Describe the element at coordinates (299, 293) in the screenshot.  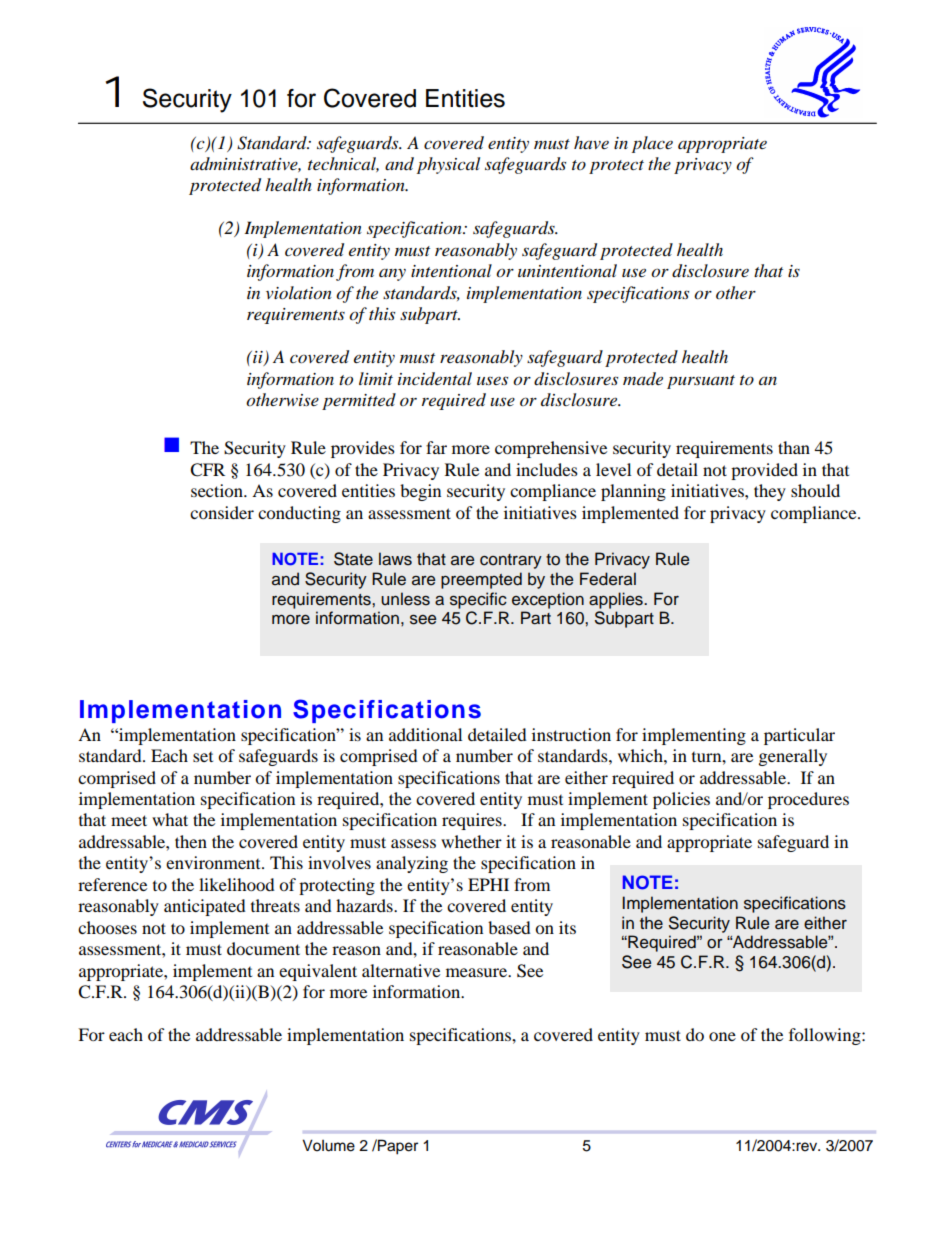
I see `violation` at that location.
